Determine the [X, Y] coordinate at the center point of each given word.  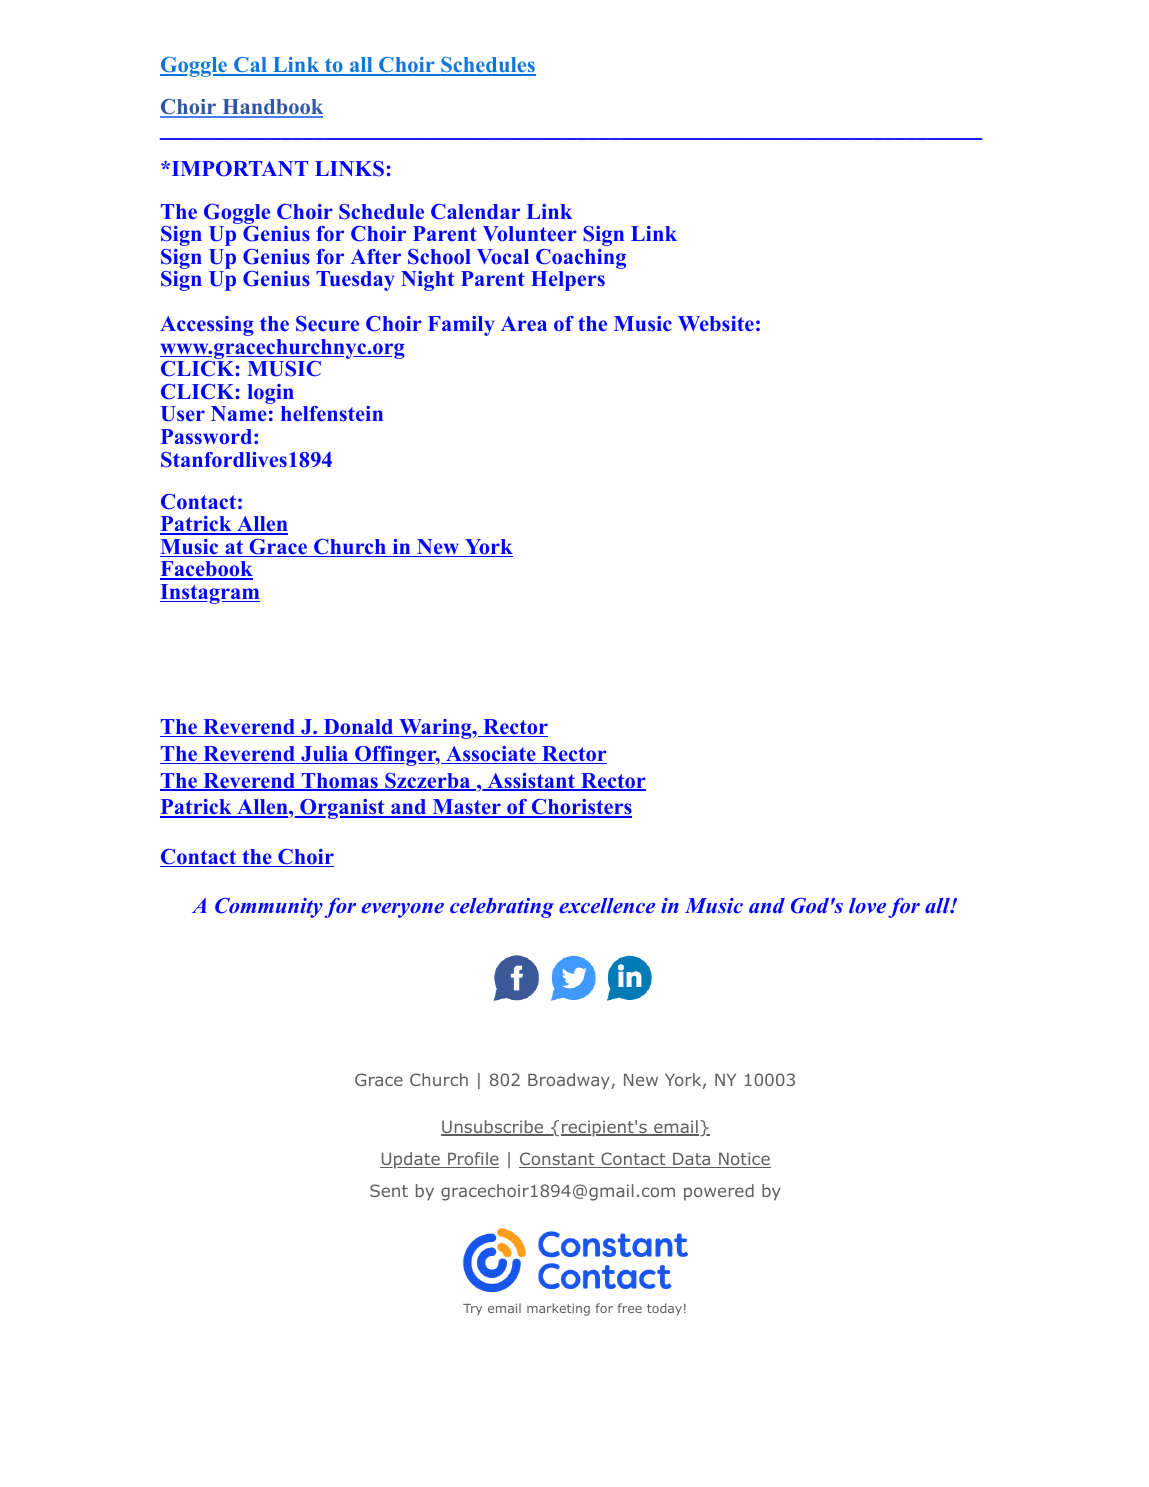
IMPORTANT [238, 169]
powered [719, 1192]
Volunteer [530, 234]
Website [716, 324]
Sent [389, 1190]
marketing [558, 1309]
